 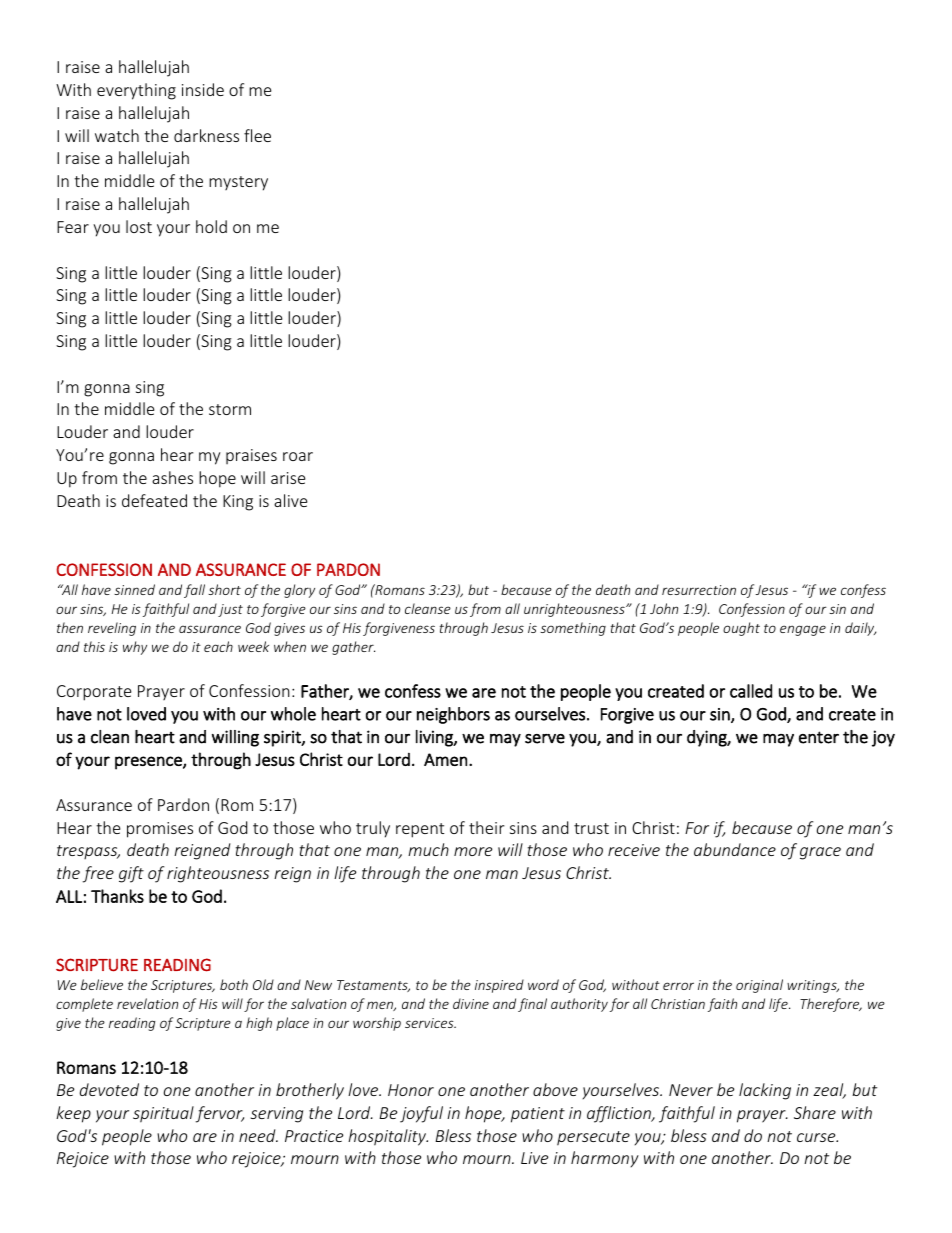 What do you see at coordinates (421, 1114) in the screenshot?
I see `joyful` at bounding box center [421, 1114].
